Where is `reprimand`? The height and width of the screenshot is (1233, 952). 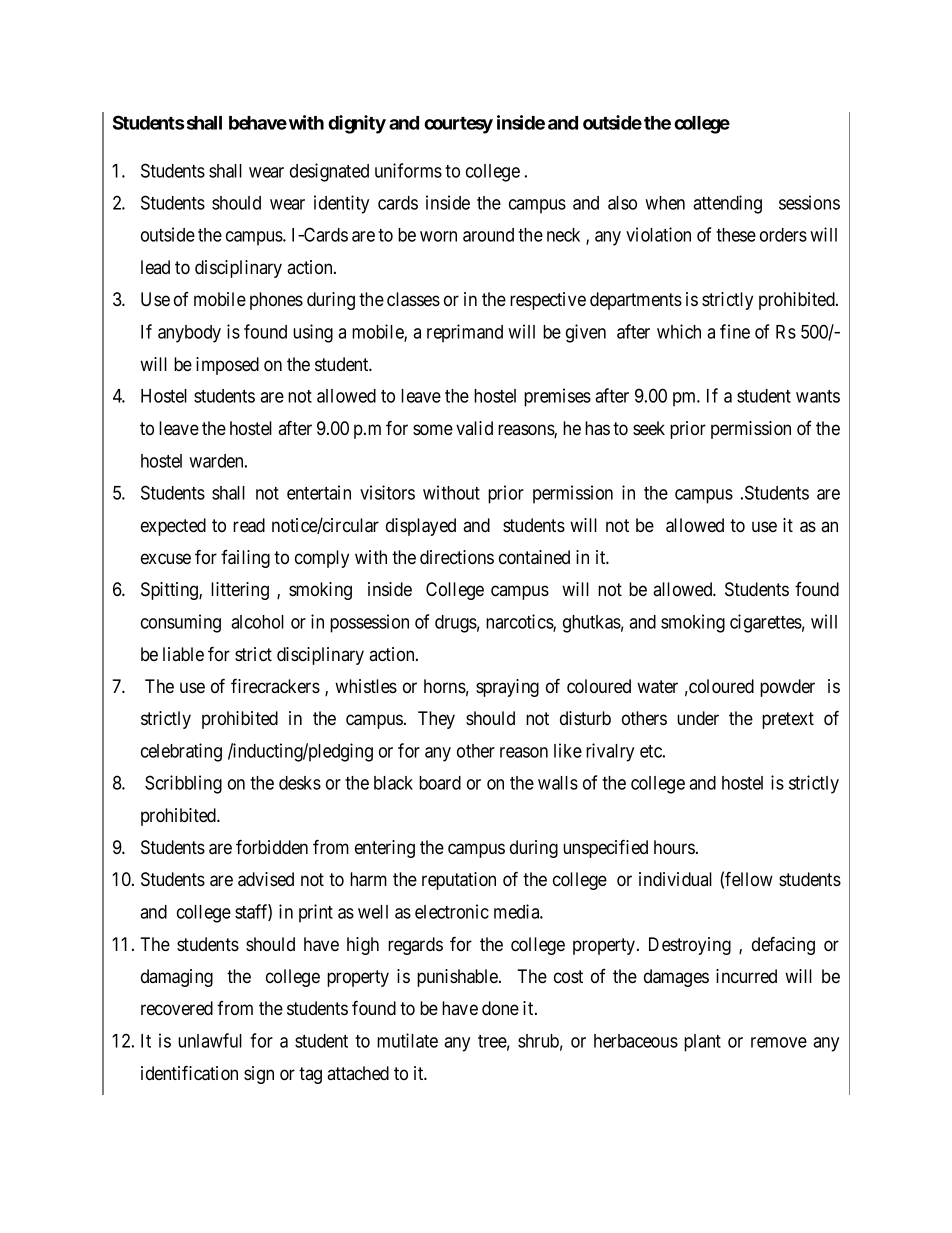
reprimand is located at coordinates (465, 333).
